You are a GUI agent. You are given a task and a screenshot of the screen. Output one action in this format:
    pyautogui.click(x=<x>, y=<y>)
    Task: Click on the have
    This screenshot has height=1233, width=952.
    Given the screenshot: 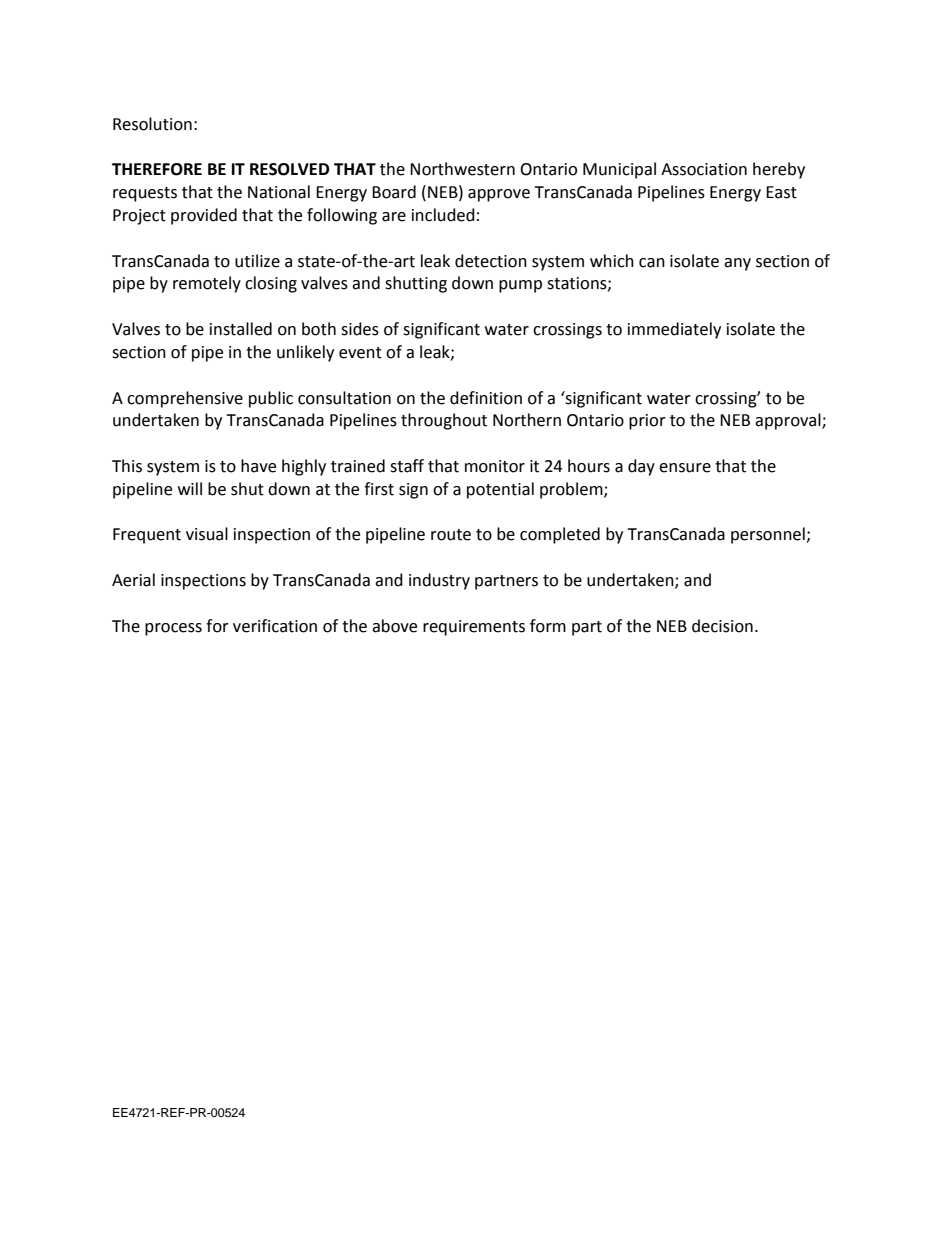 What is the action you would take?
    pyautogui.click(x=258, y=466)
